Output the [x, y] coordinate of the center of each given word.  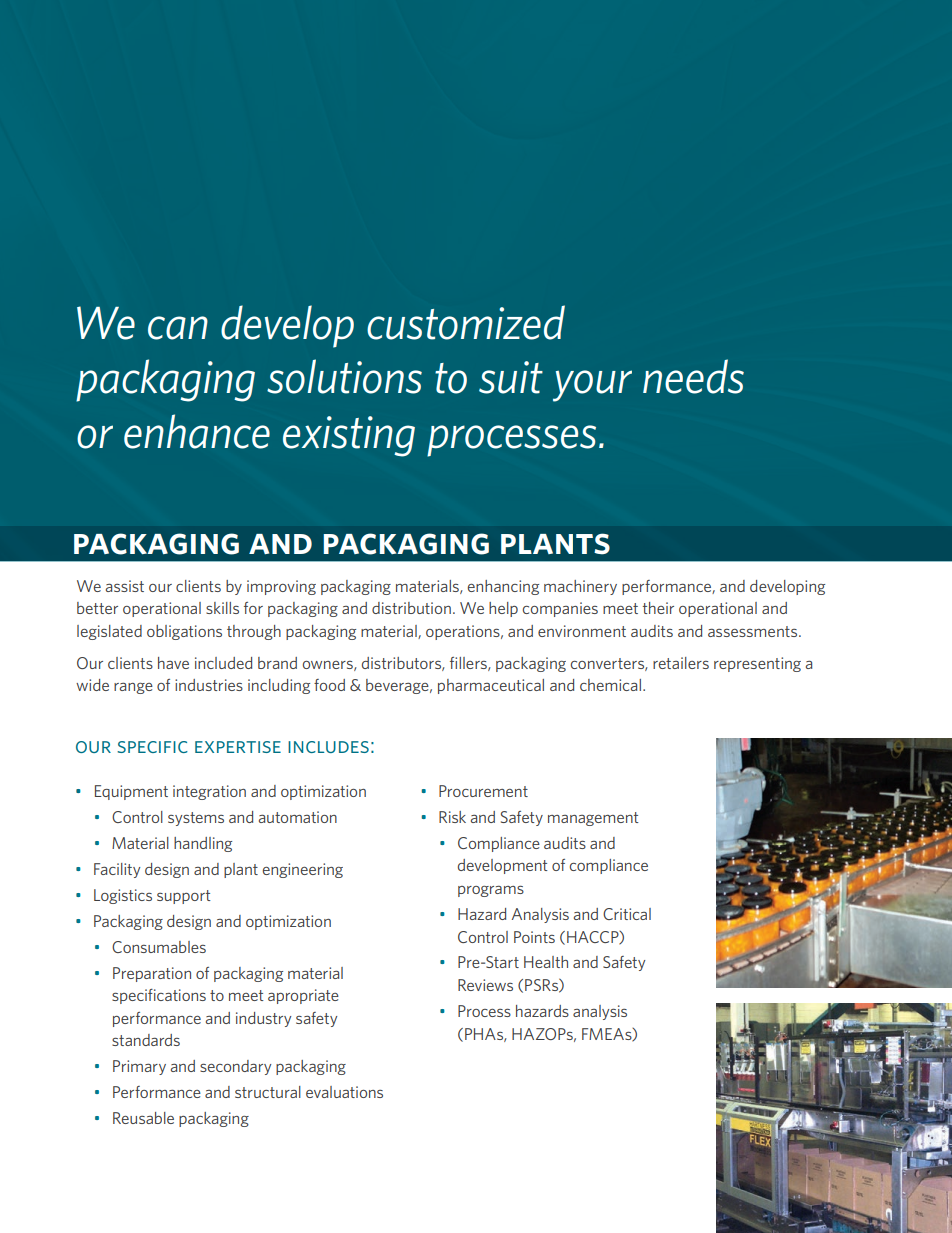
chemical [610, 685]
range [133, 688]
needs [693, 376]
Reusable [143, 1118]
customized [466, 322]
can [178, 328]
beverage [398, 686]
